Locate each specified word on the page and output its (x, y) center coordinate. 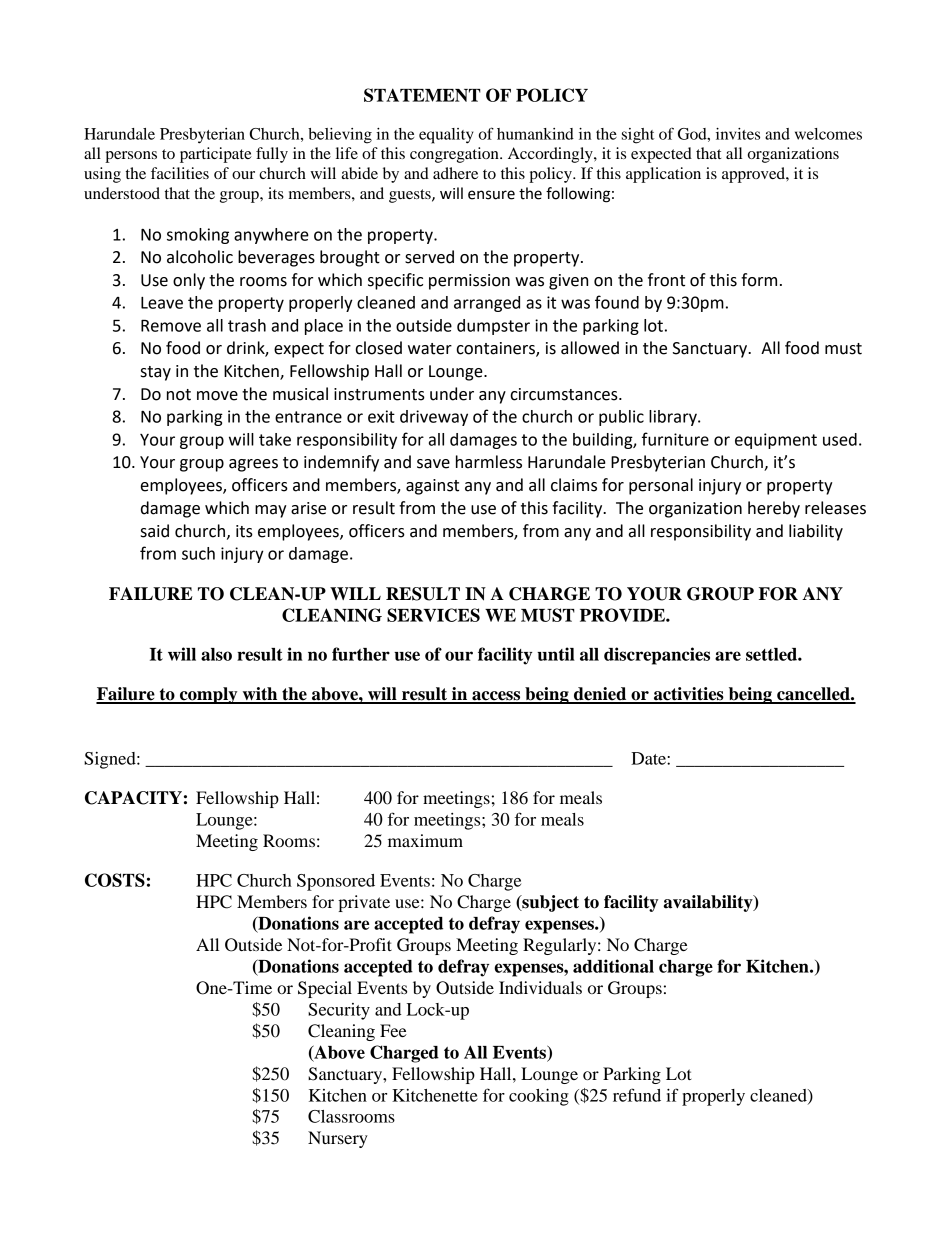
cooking (539, 1097)
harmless (489, 462)
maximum (425, 840)
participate (216, 155)
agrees (253, 465)
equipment (776, 441)
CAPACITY (133, 798)
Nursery (338, 1139)
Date (649, 758)
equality (446, 136)
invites (738, 134)
